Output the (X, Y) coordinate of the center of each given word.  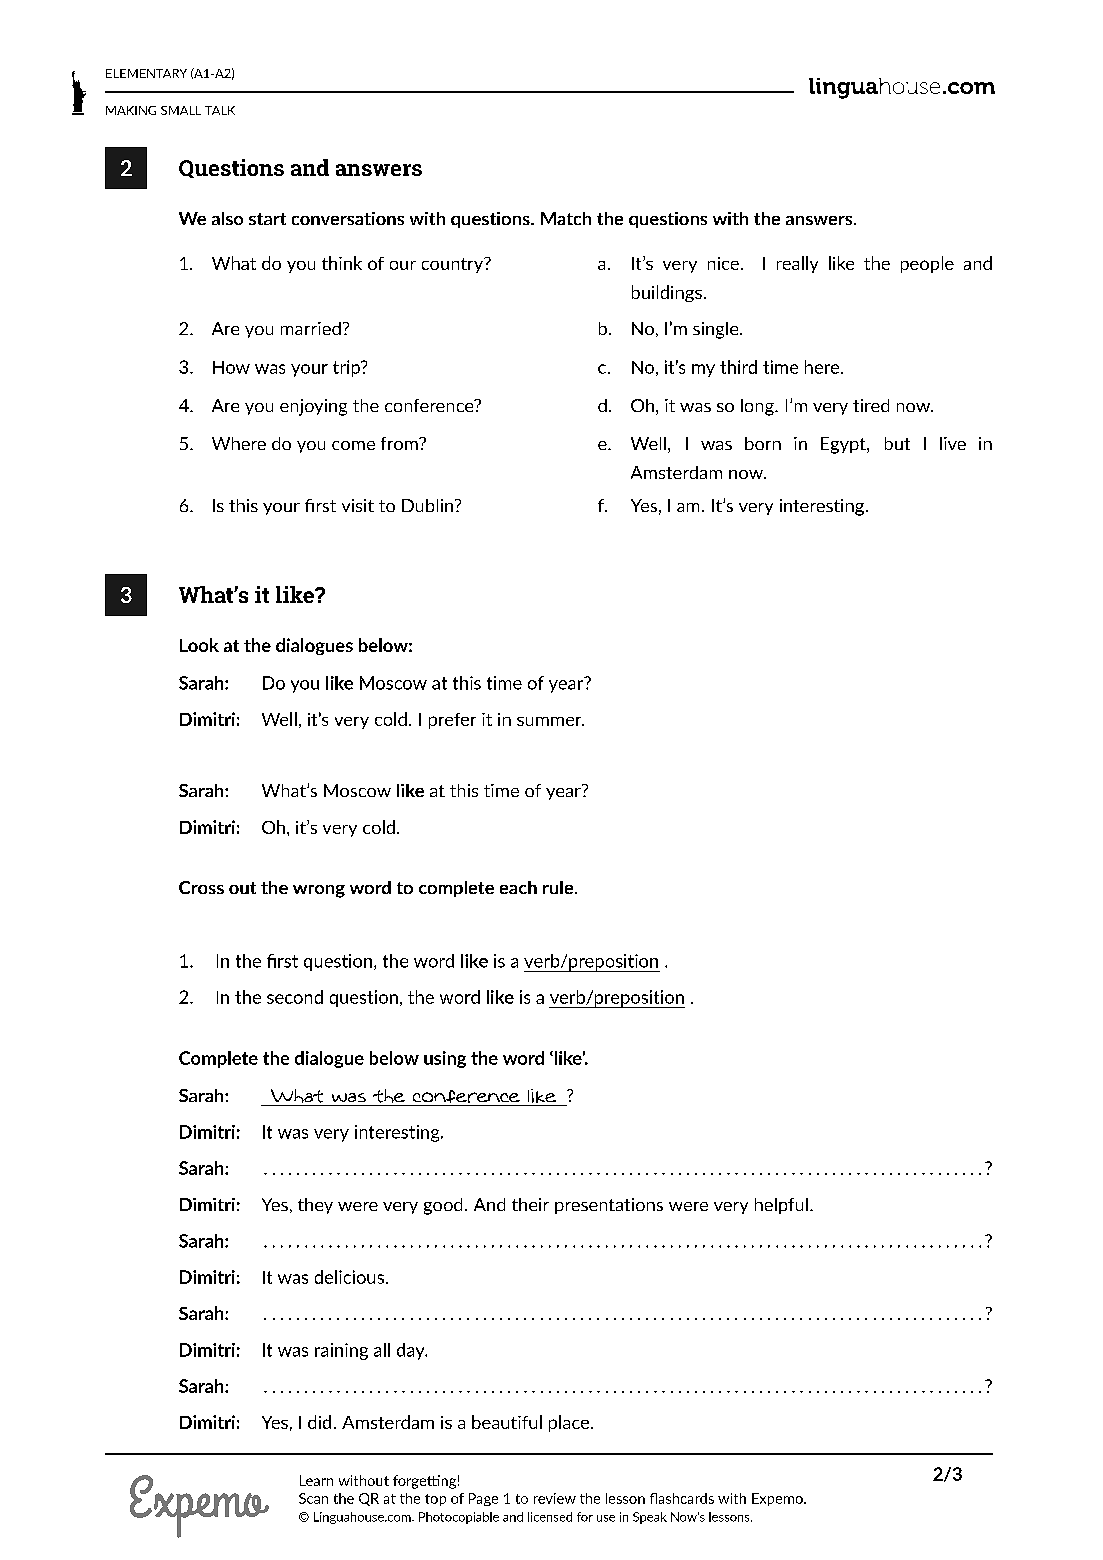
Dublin (429, 505)
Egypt (844, 445)
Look (199, 645)
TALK (220, 110)
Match (566, 218)
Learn (316, 1480)
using (445, 1059)
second (295, 997)
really (797, 264)
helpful (781, 1206)
